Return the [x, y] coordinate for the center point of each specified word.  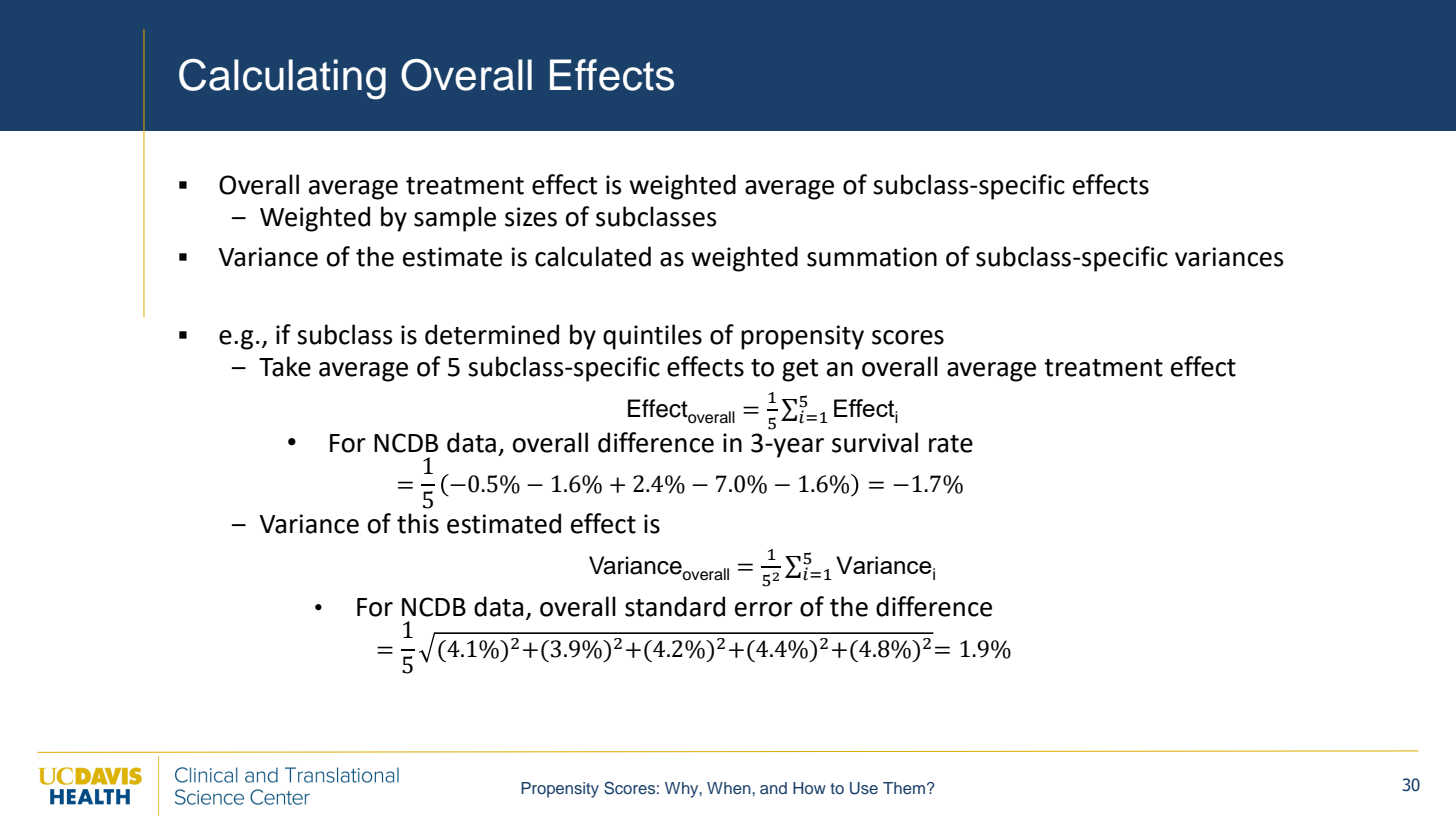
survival [875, 442]
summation [872, 257]
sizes [531, 217]
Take [285, 366]
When [730, 788]
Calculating [282, 79]
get [800, 370]
